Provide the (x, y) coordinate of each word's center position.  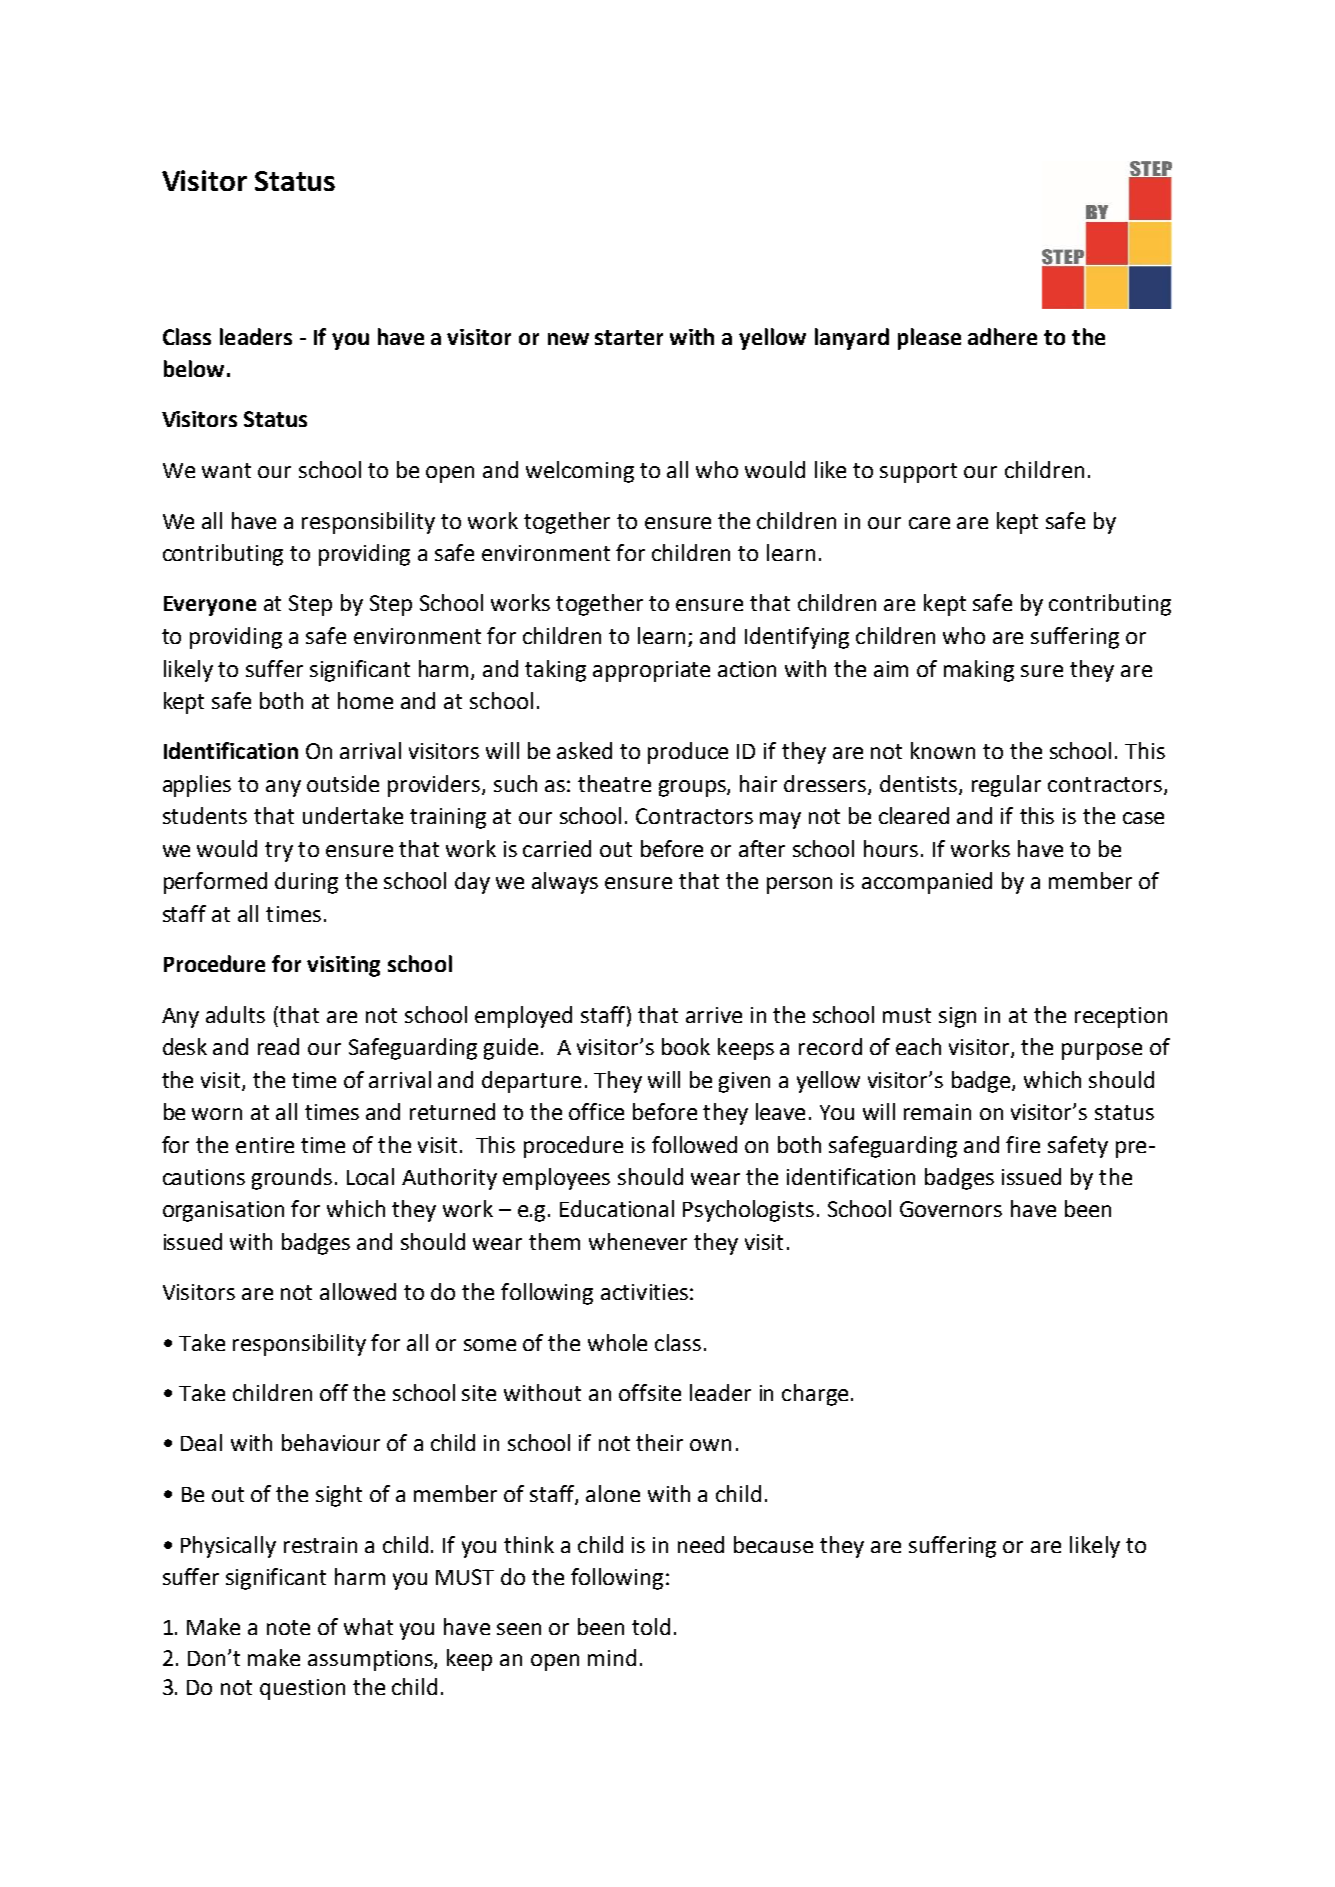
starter (629, 337)
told (651, 1626)
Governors (951, 1209)
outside (343, 783)
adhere (1002, 336)
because (773, 1544)
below (194, 368)
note (288, 1627)
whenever (638, 1241)
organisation (223, 1211)
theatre (614, 783)
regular (1006, 786)
